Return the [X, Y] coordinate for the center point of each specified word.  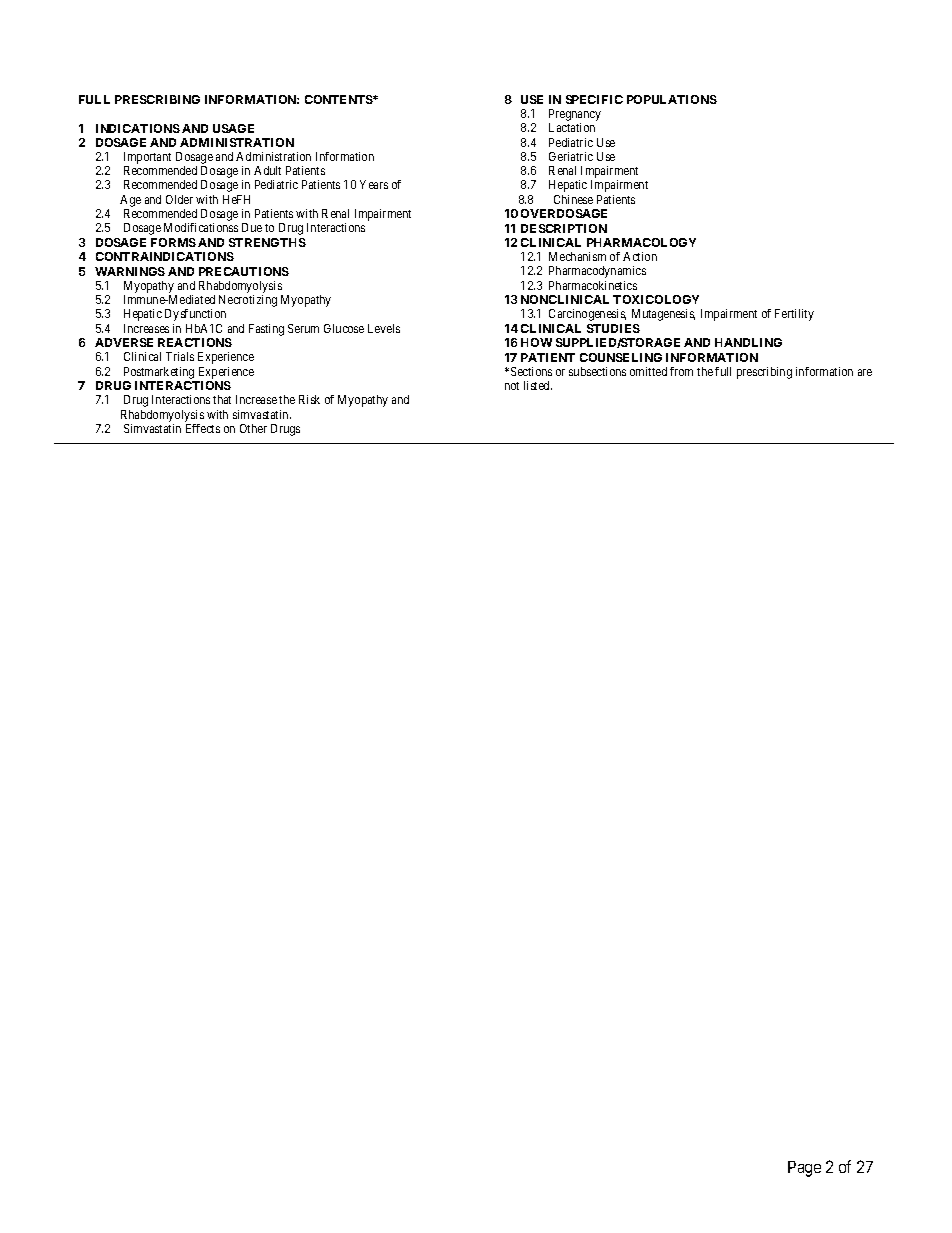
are [865, 372]
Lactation [572, 127]
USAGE [233, 128]
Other [253, 428]
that [222, 399]
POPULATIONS [672, 99]
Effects [203, 428]
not [512, 386]
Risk [309, 399]
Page [804, 1169]
